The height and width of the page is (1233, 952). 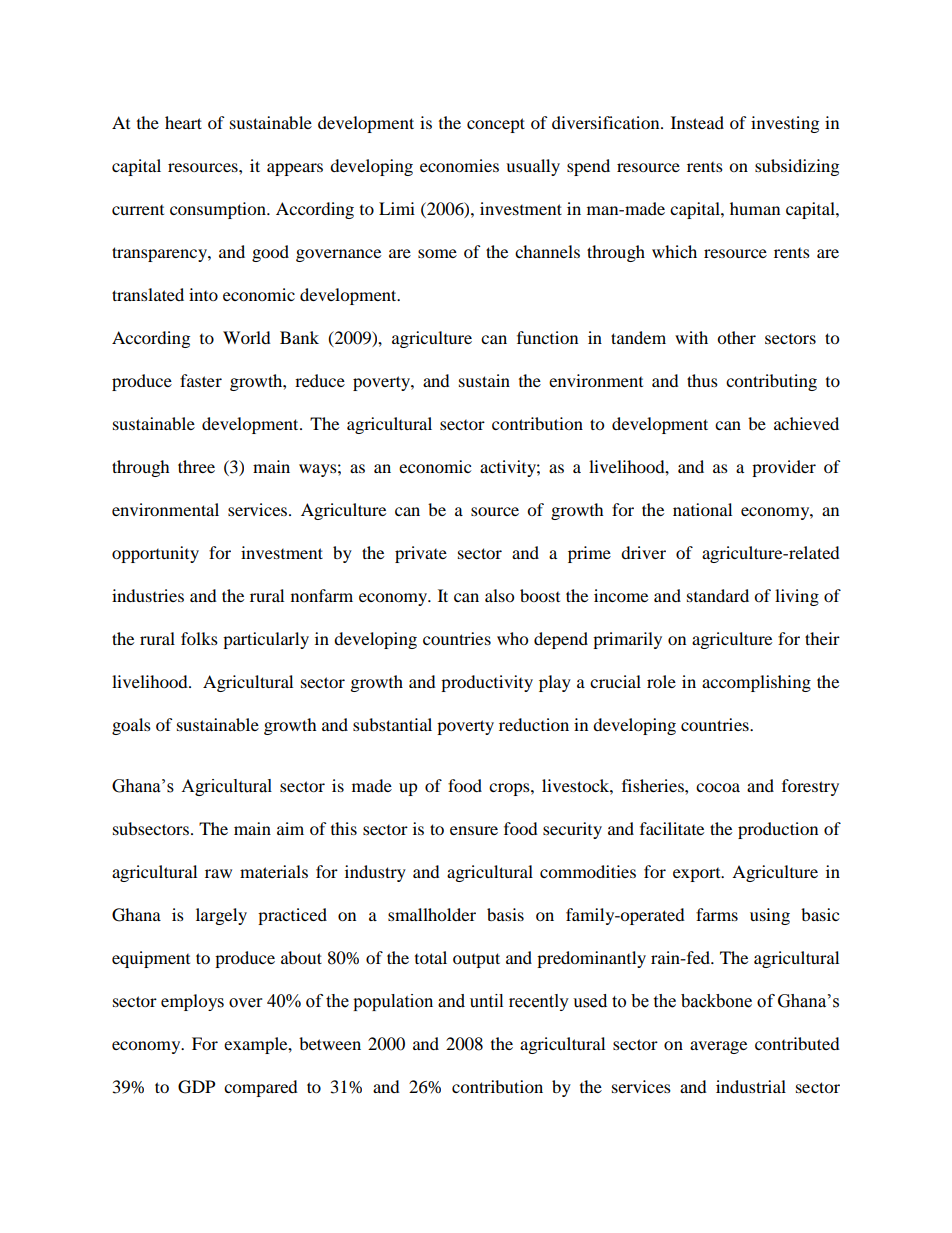 What do you see at coordinates (199, 638) in the page?
I see `folks` at bounding box center [199, 638].
